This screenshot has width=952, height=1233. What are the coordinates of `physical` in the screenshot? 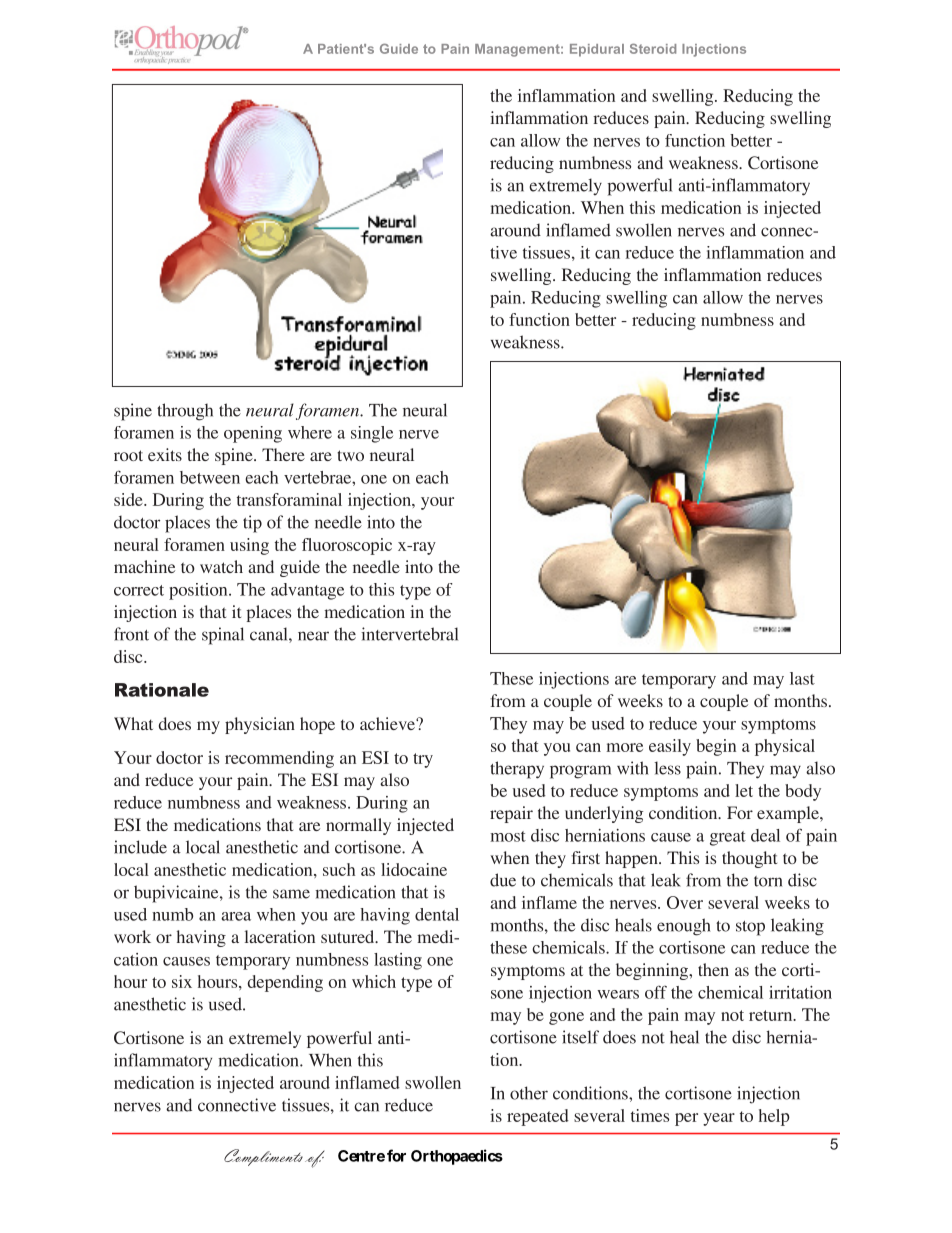 It's located at (785, 747).
